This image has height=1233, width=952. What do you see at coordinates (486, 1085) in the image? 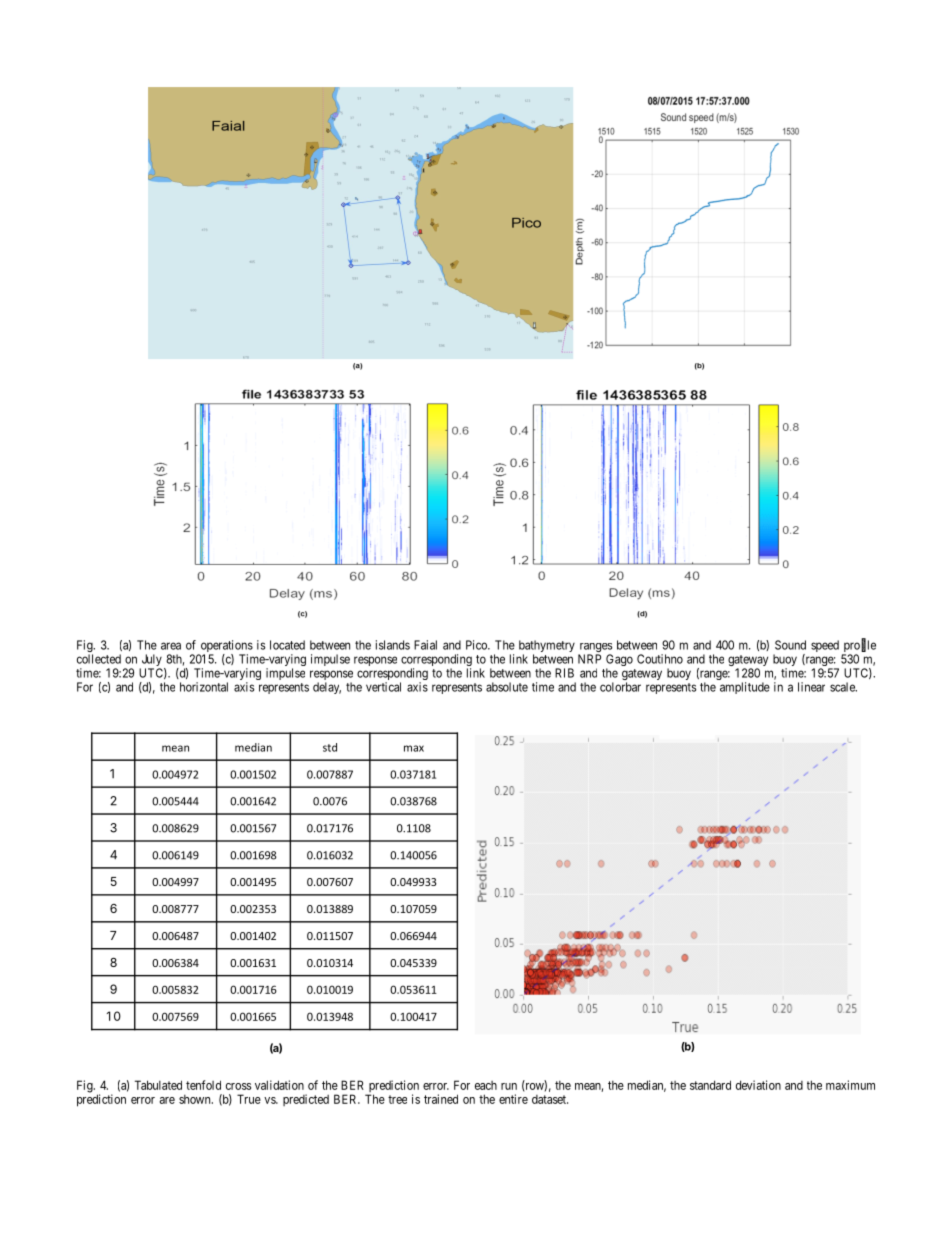
I see `each` at bounding box center [486, 1085].
